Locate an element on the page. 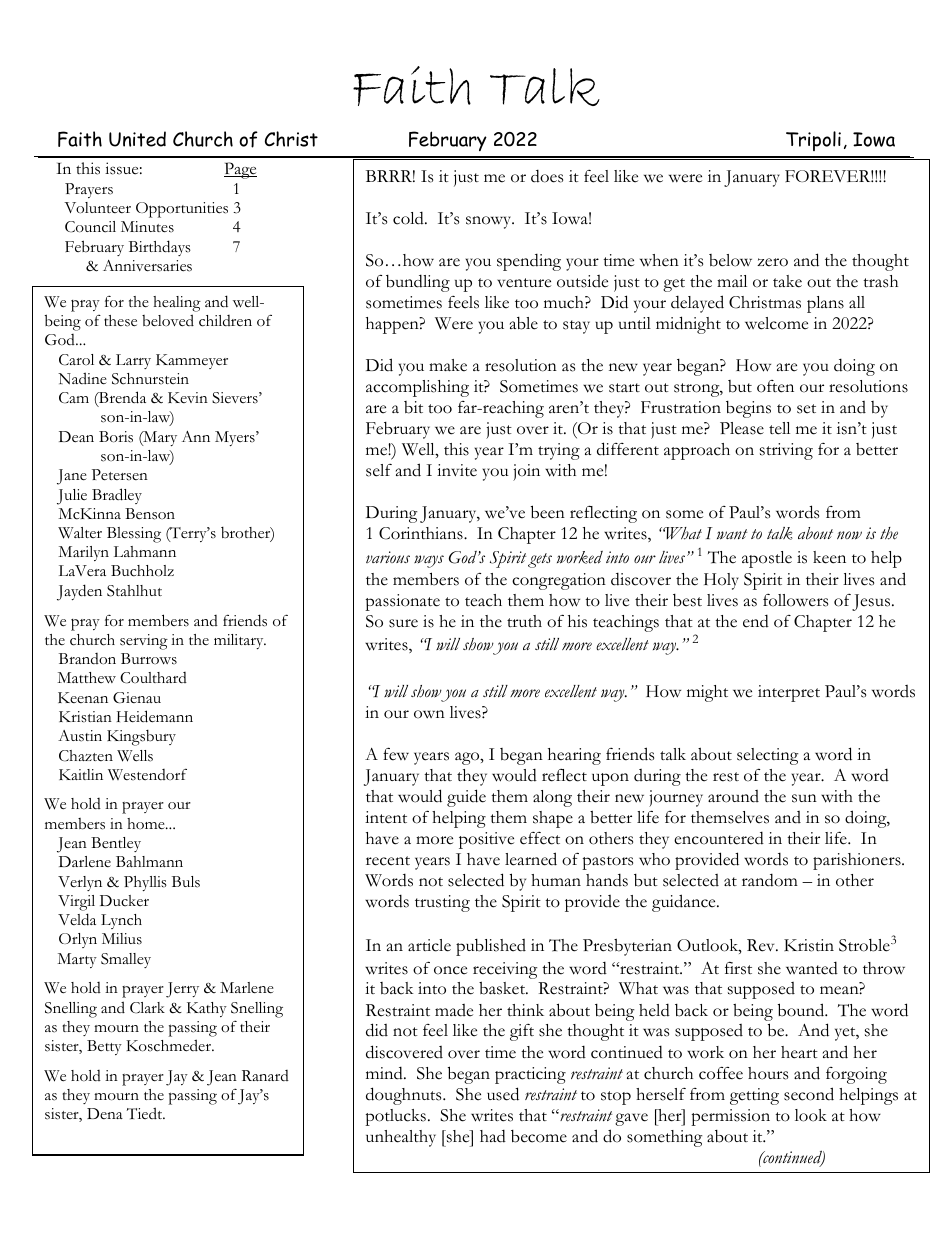  Kevin is located at coordinates (188, 397).
